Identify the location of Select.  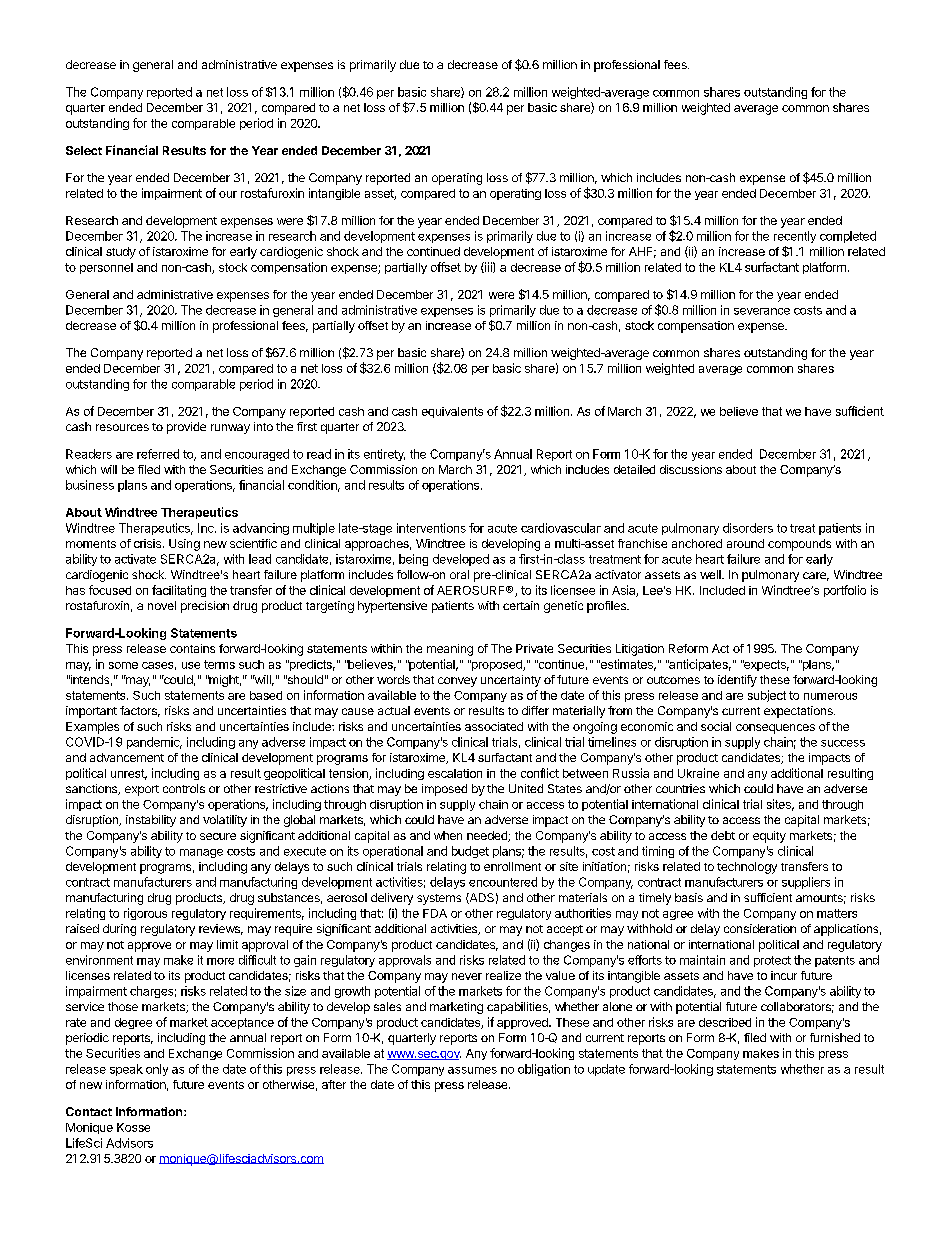
(84, 150).
